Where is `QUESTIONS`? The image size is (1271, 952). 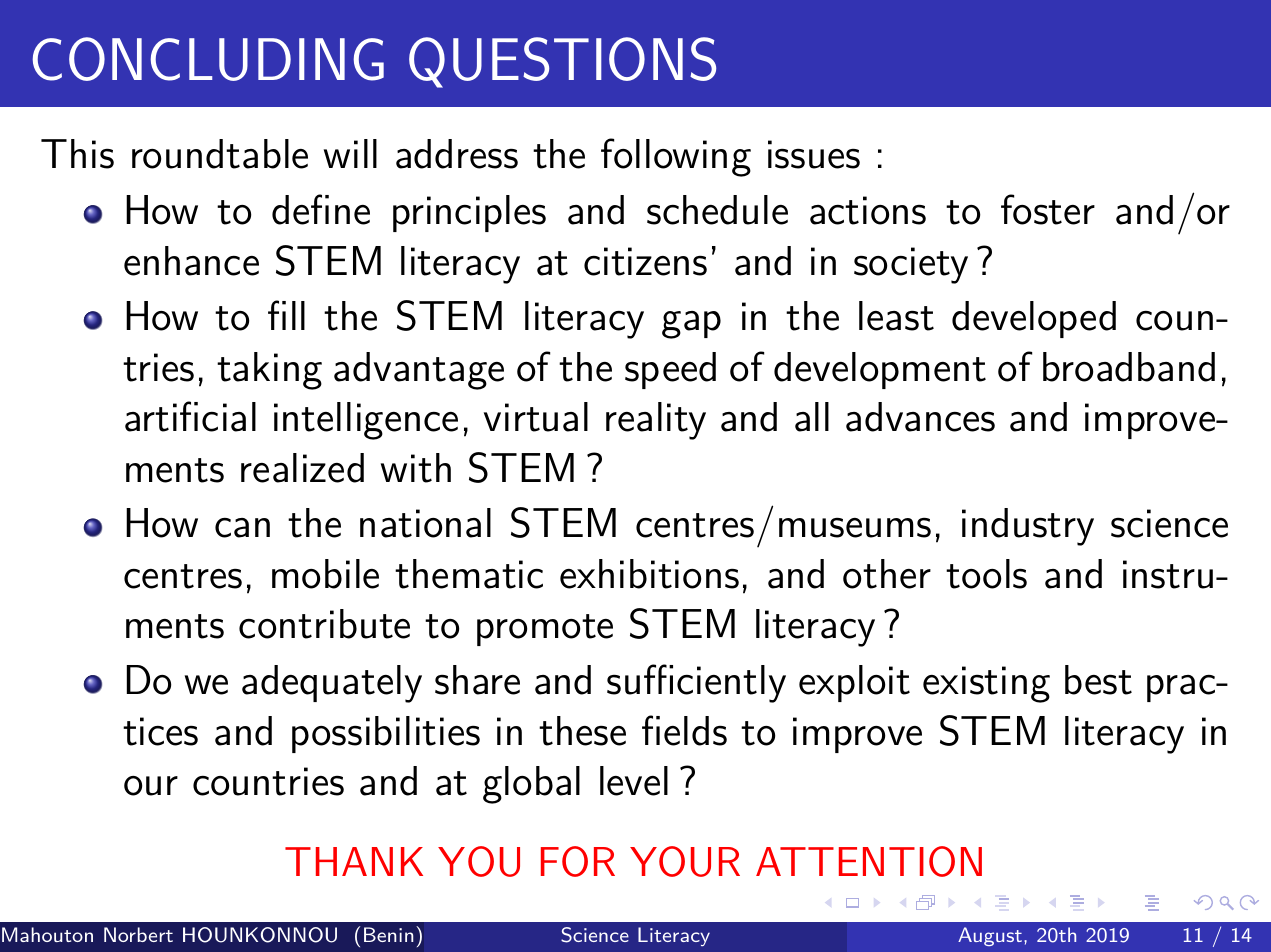
QUESTIONS is located at coordinates (562, 62).
